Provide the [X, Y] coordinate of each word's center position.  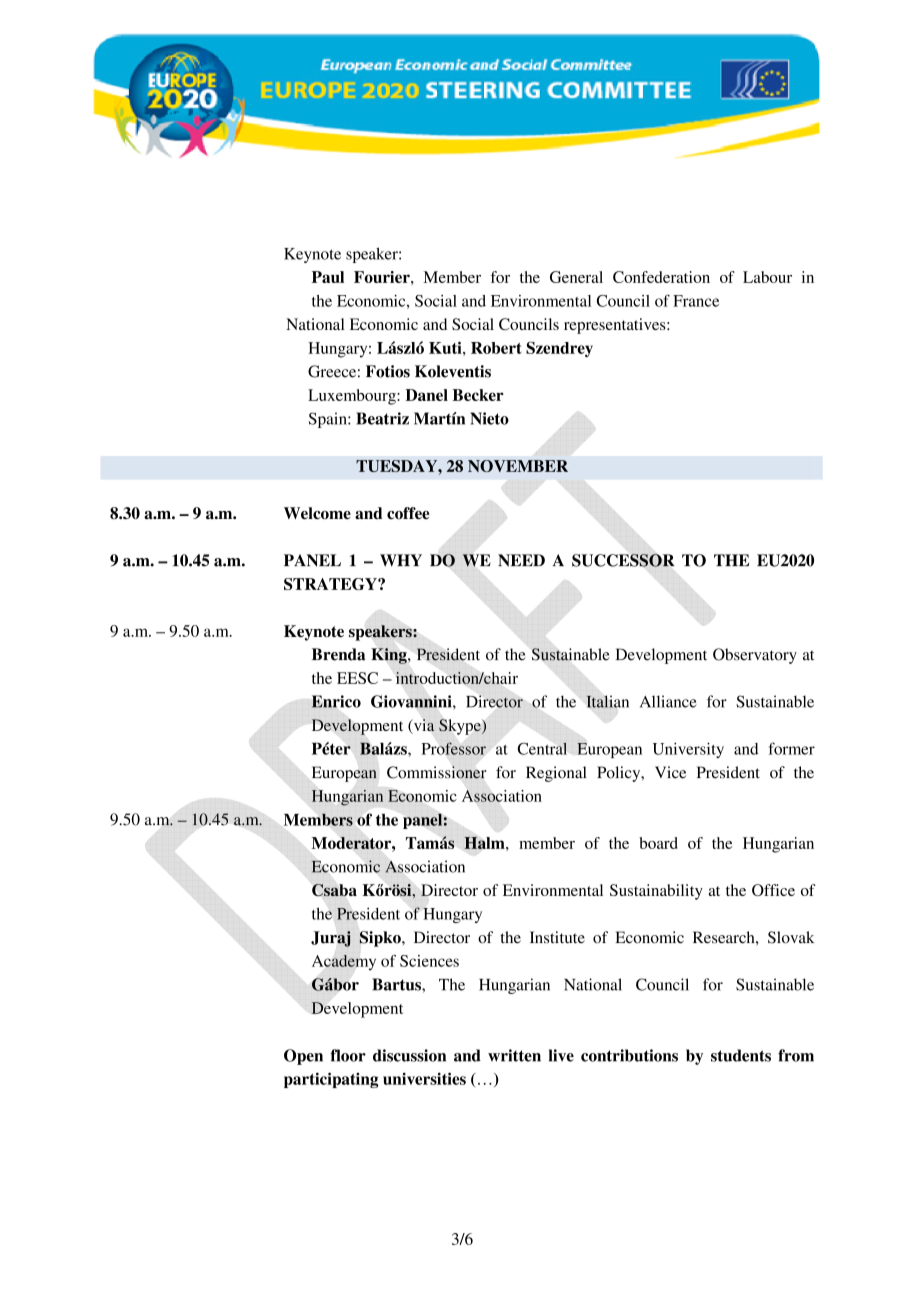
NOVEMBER [518, 466]
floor [348, 1055]
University [688, 750]
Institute [557, 937]
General [576, 277]
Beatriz [382, 418]
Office [773, 890]
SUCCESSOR [623, 560]
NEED [521, 560]
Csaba [334, 890]
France [696, 301]
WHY [401, 560]
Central [542, 748]
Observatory [755, 656]
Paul [328, 277]
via [423, 726]
